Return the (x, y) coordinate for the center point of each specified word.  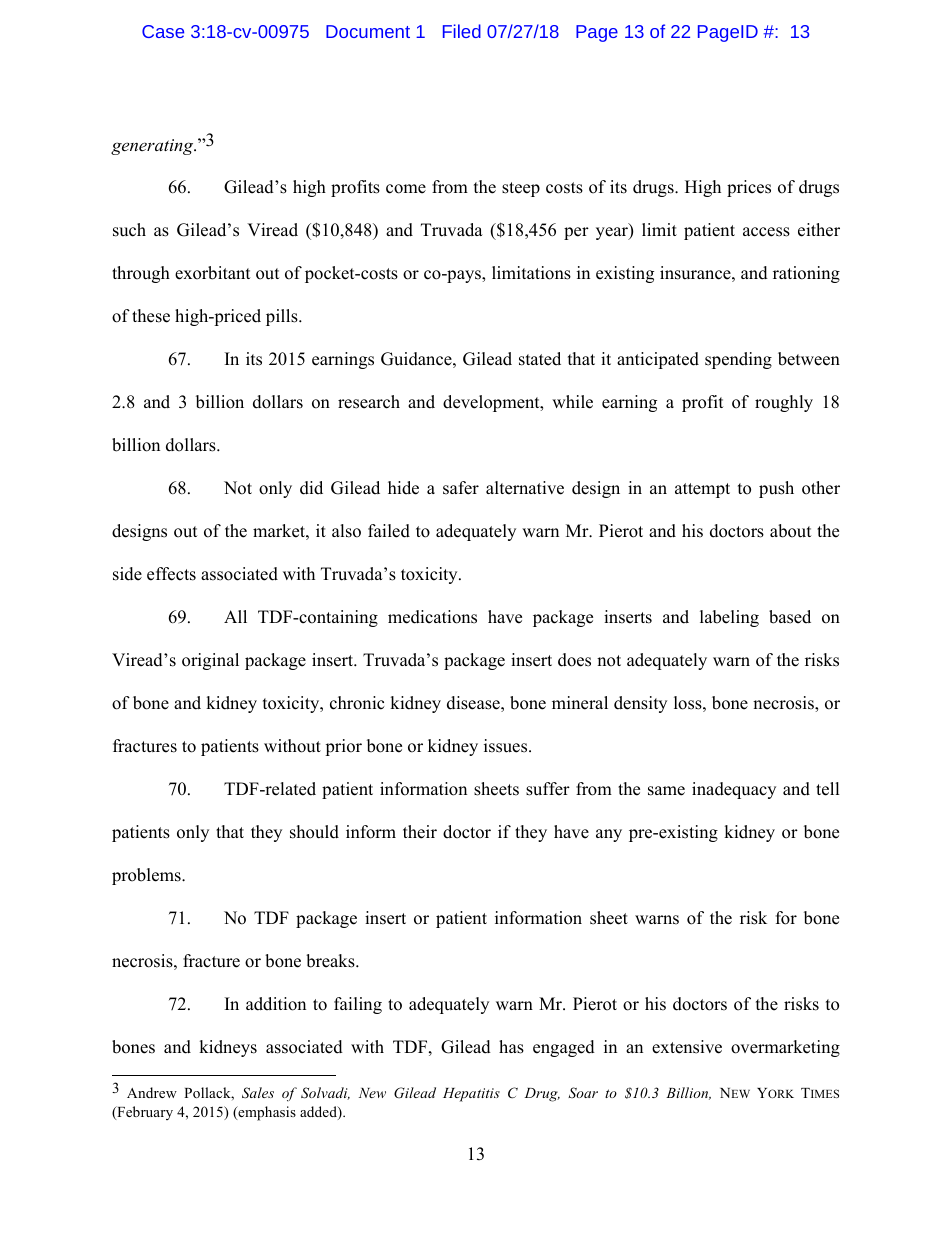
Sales (258, 1093)
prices (749, 188)
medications (432, 617)
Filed (462, 31)
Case (163, 31)
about (791, 531)
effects (171, 574)
